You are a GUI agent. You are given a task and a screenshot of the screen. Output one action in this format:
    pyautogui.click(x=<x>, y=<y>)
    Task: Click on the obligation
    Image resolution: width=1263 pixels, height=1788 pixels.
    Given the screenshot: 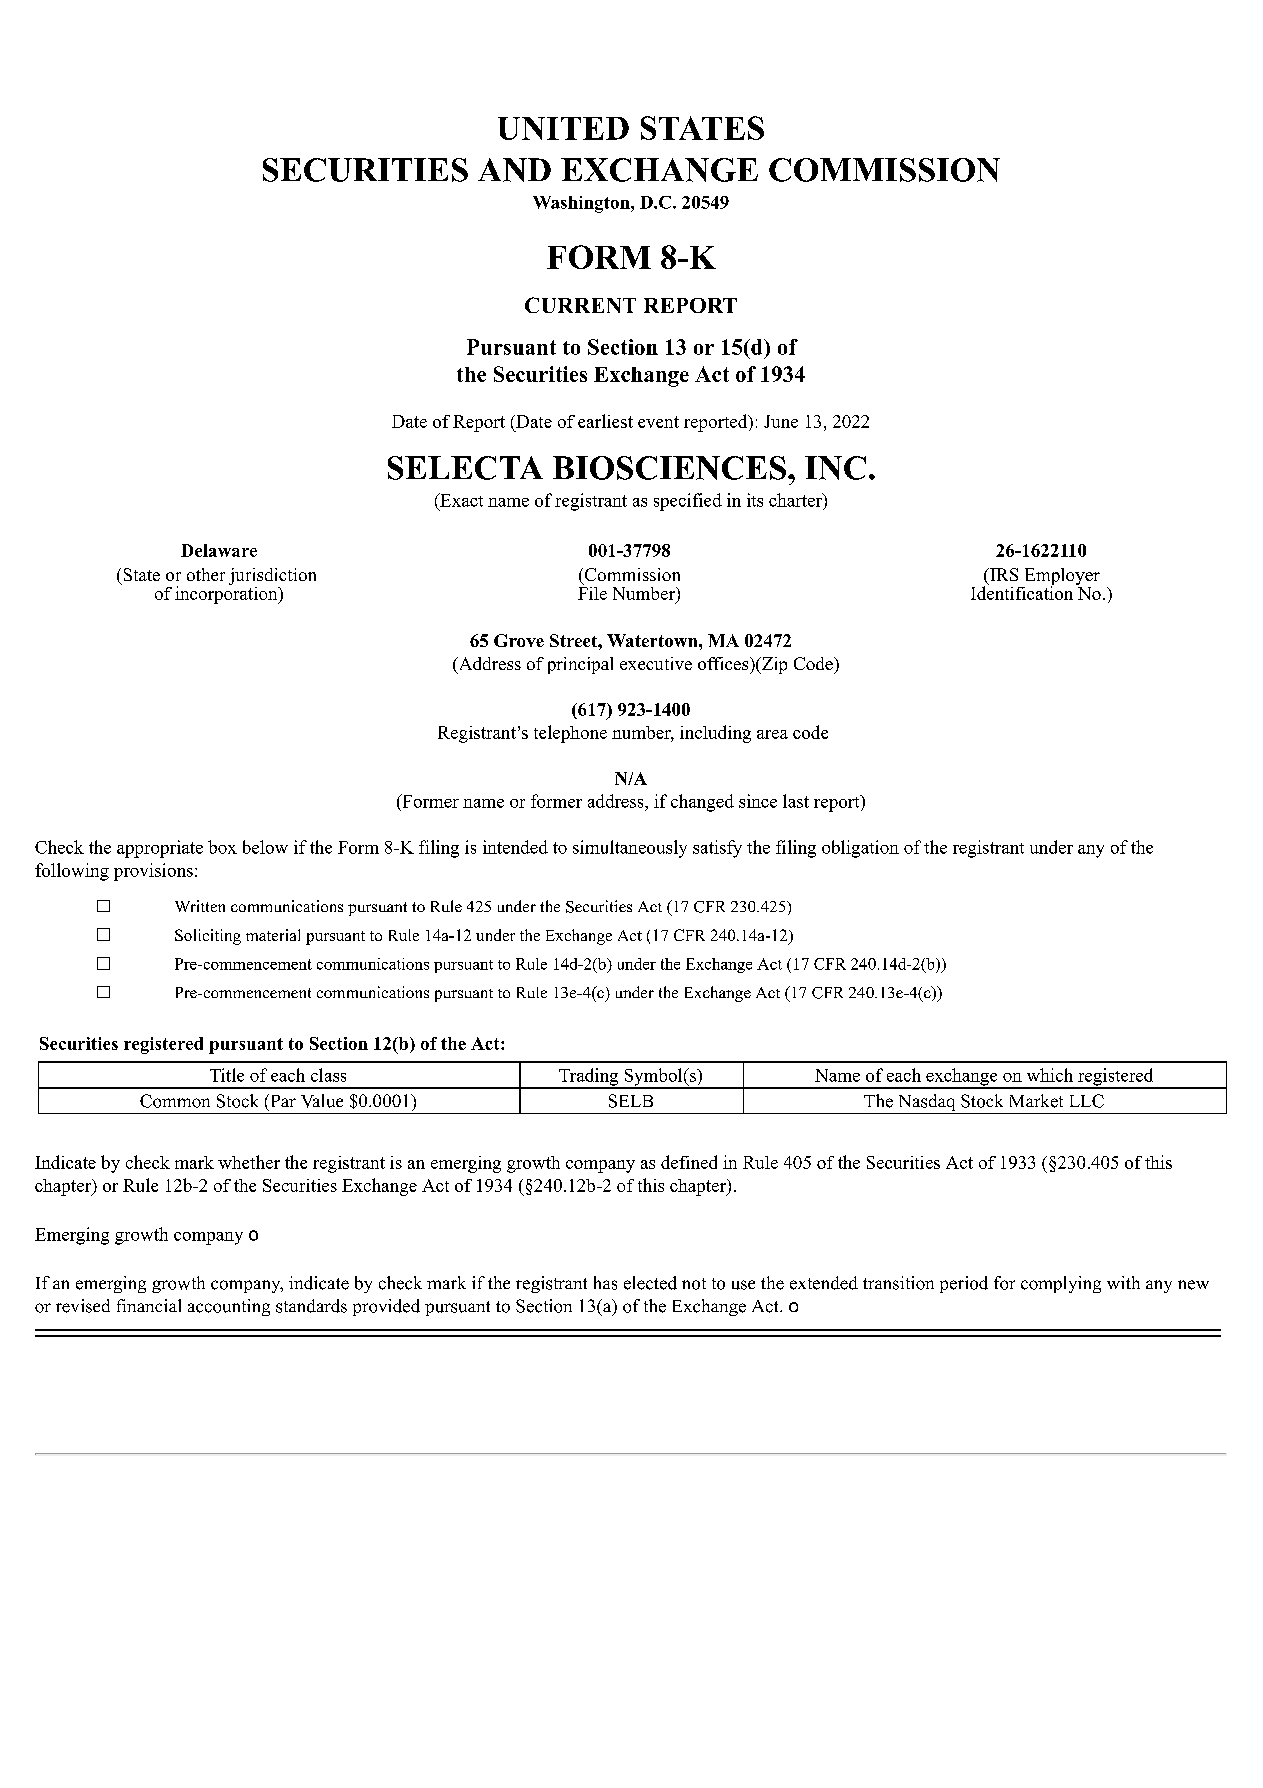 What is the action you would take?
    pyautogui.click(x=860, y=849)
